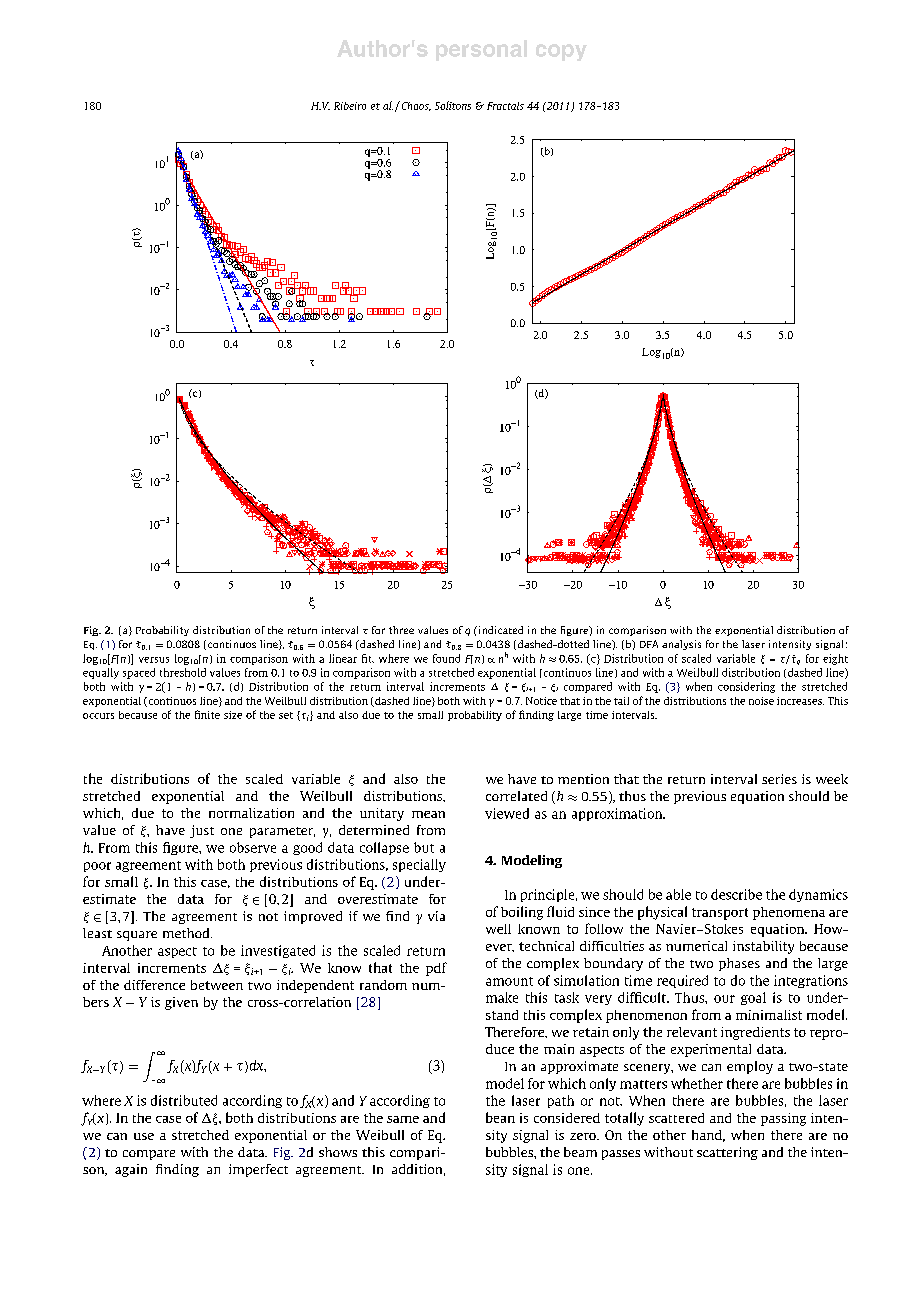 This document has height=1308, width=924. What do you see at coordinates (453, 105) in the document?
I see `Solitons` at bounding box center [453, 105].
